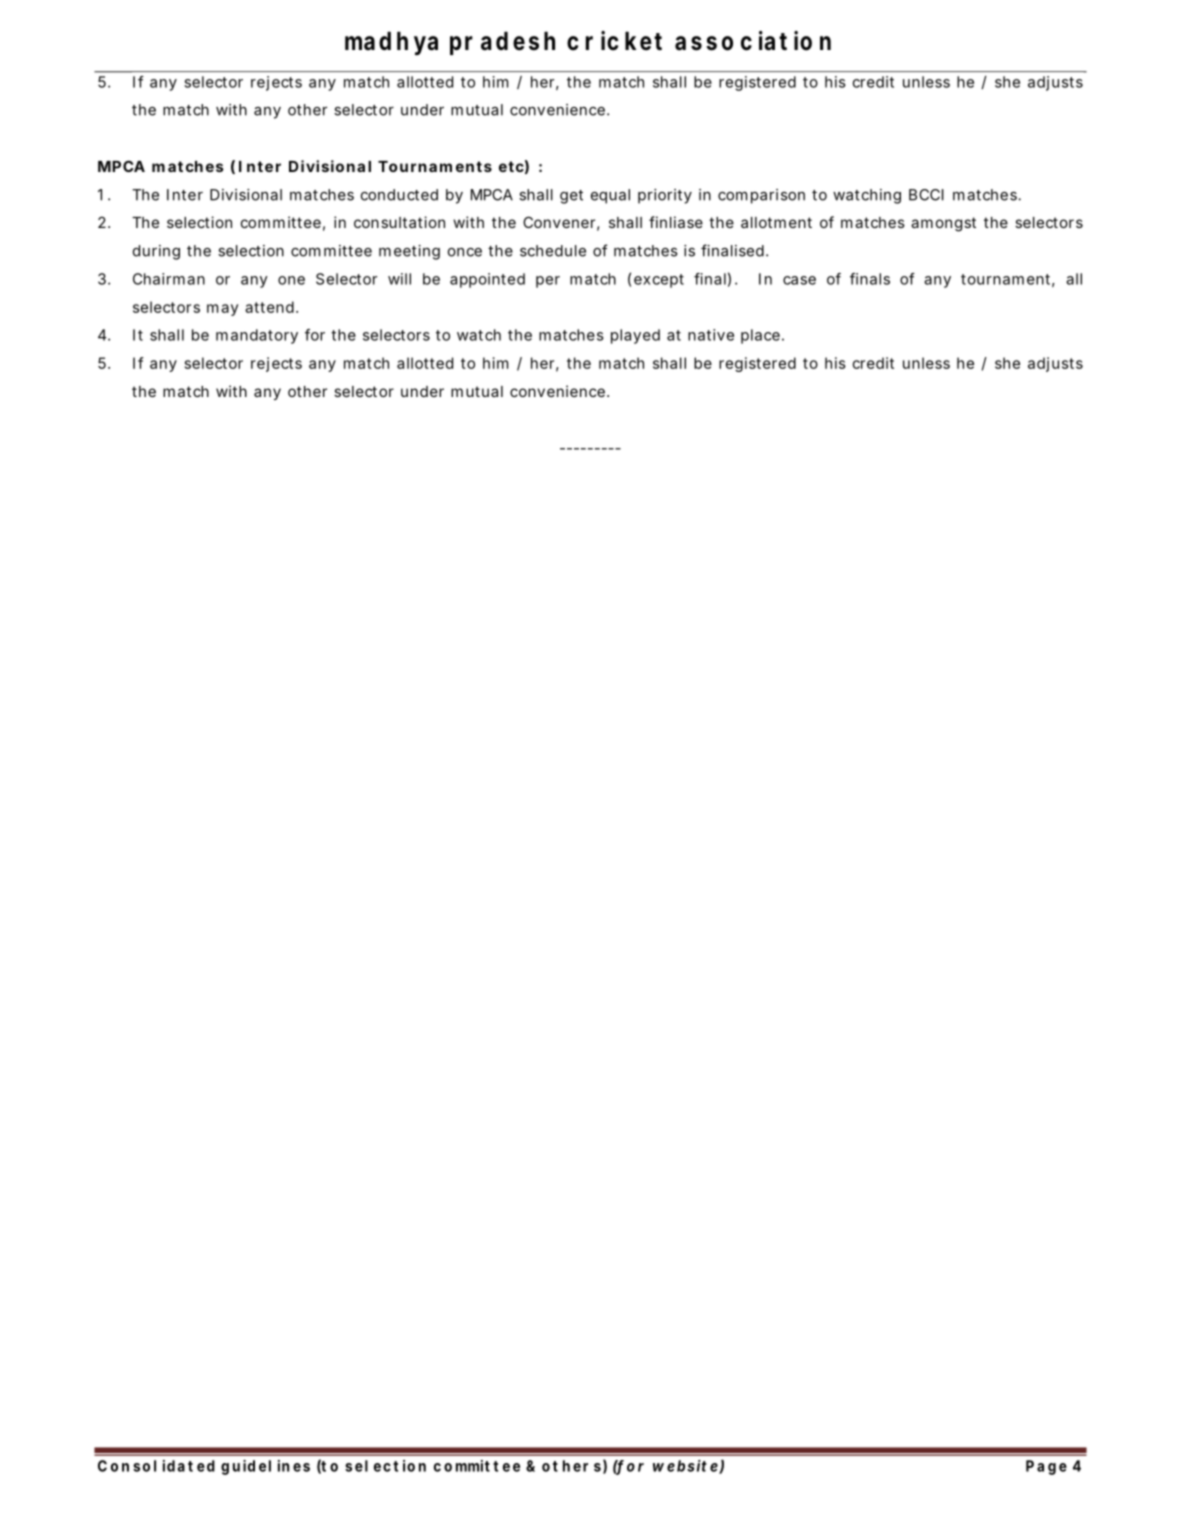 The width and height of the image is (1181, 1529). I want to click on pradesh, so click(502, 43).
